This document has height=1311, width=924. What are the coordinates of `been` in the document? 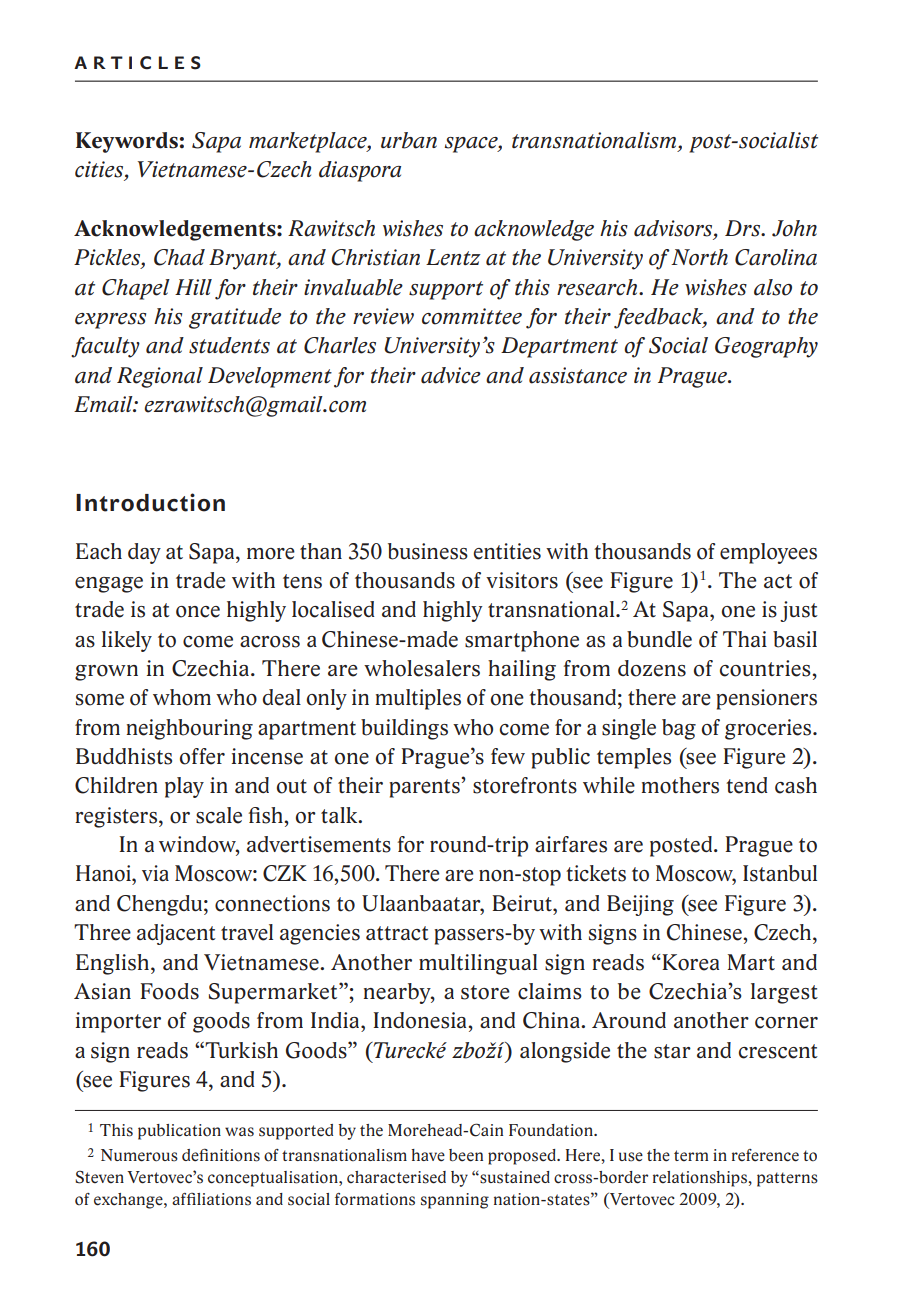 It's located at (466, 1155).
